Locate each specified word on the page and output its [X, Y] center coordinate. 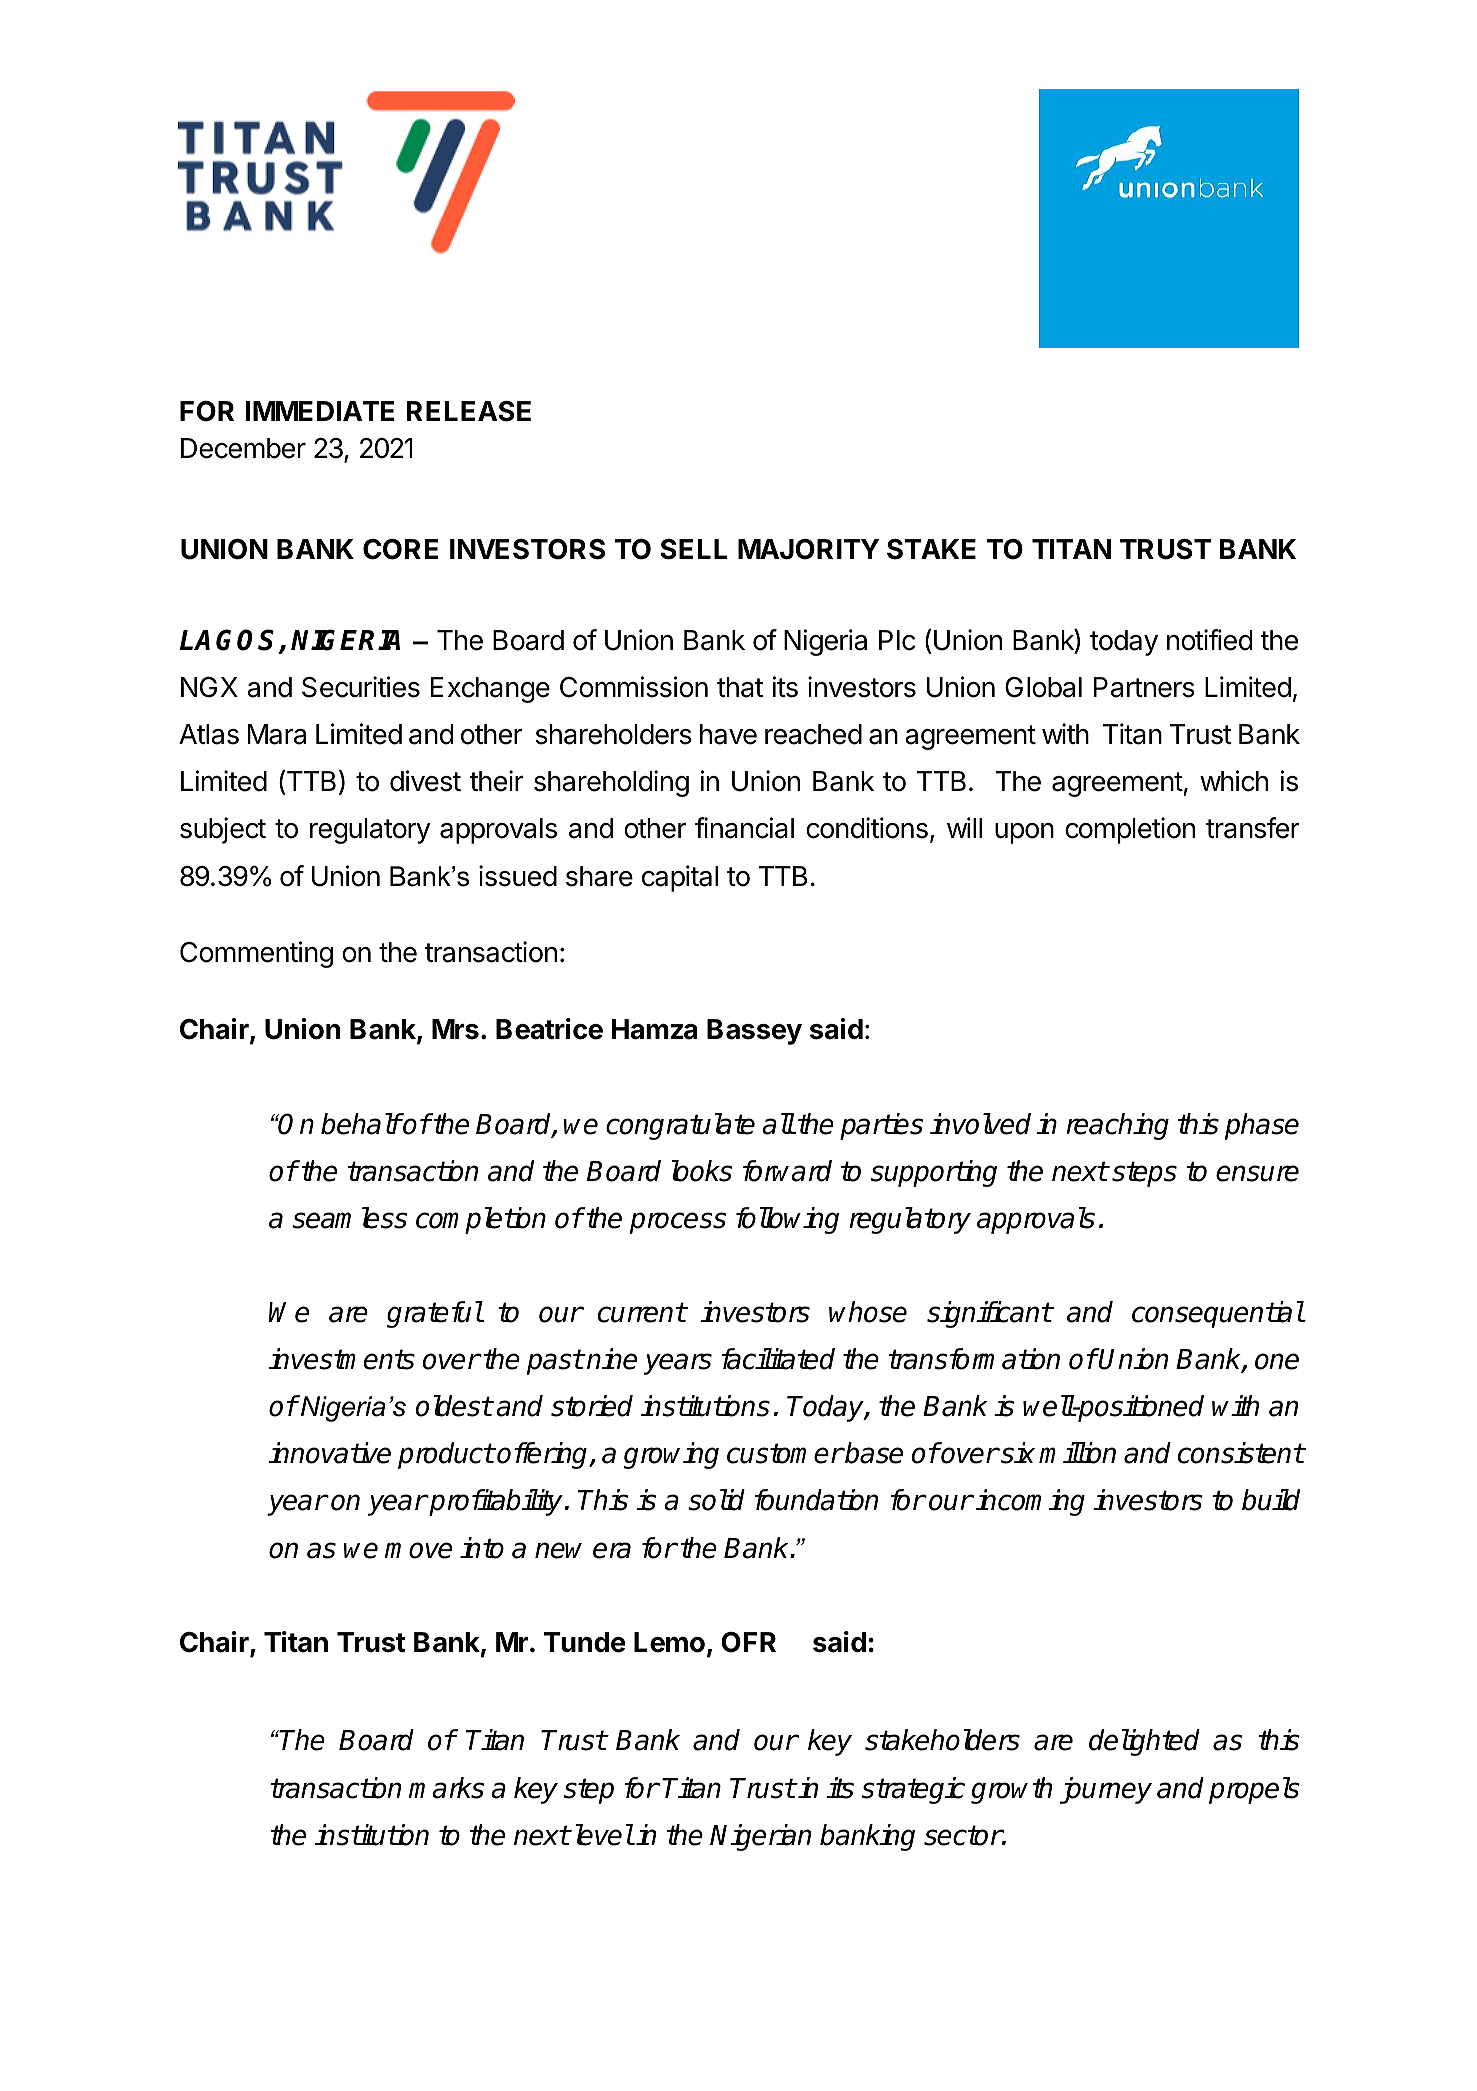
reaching [1117, 1126]
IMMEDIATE [320, 411]
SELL [694, 549]
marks [446, 1788]
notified [1209, 640]
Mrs [455, 1029]
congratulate [680, 1126]
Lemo [669, 1642]
